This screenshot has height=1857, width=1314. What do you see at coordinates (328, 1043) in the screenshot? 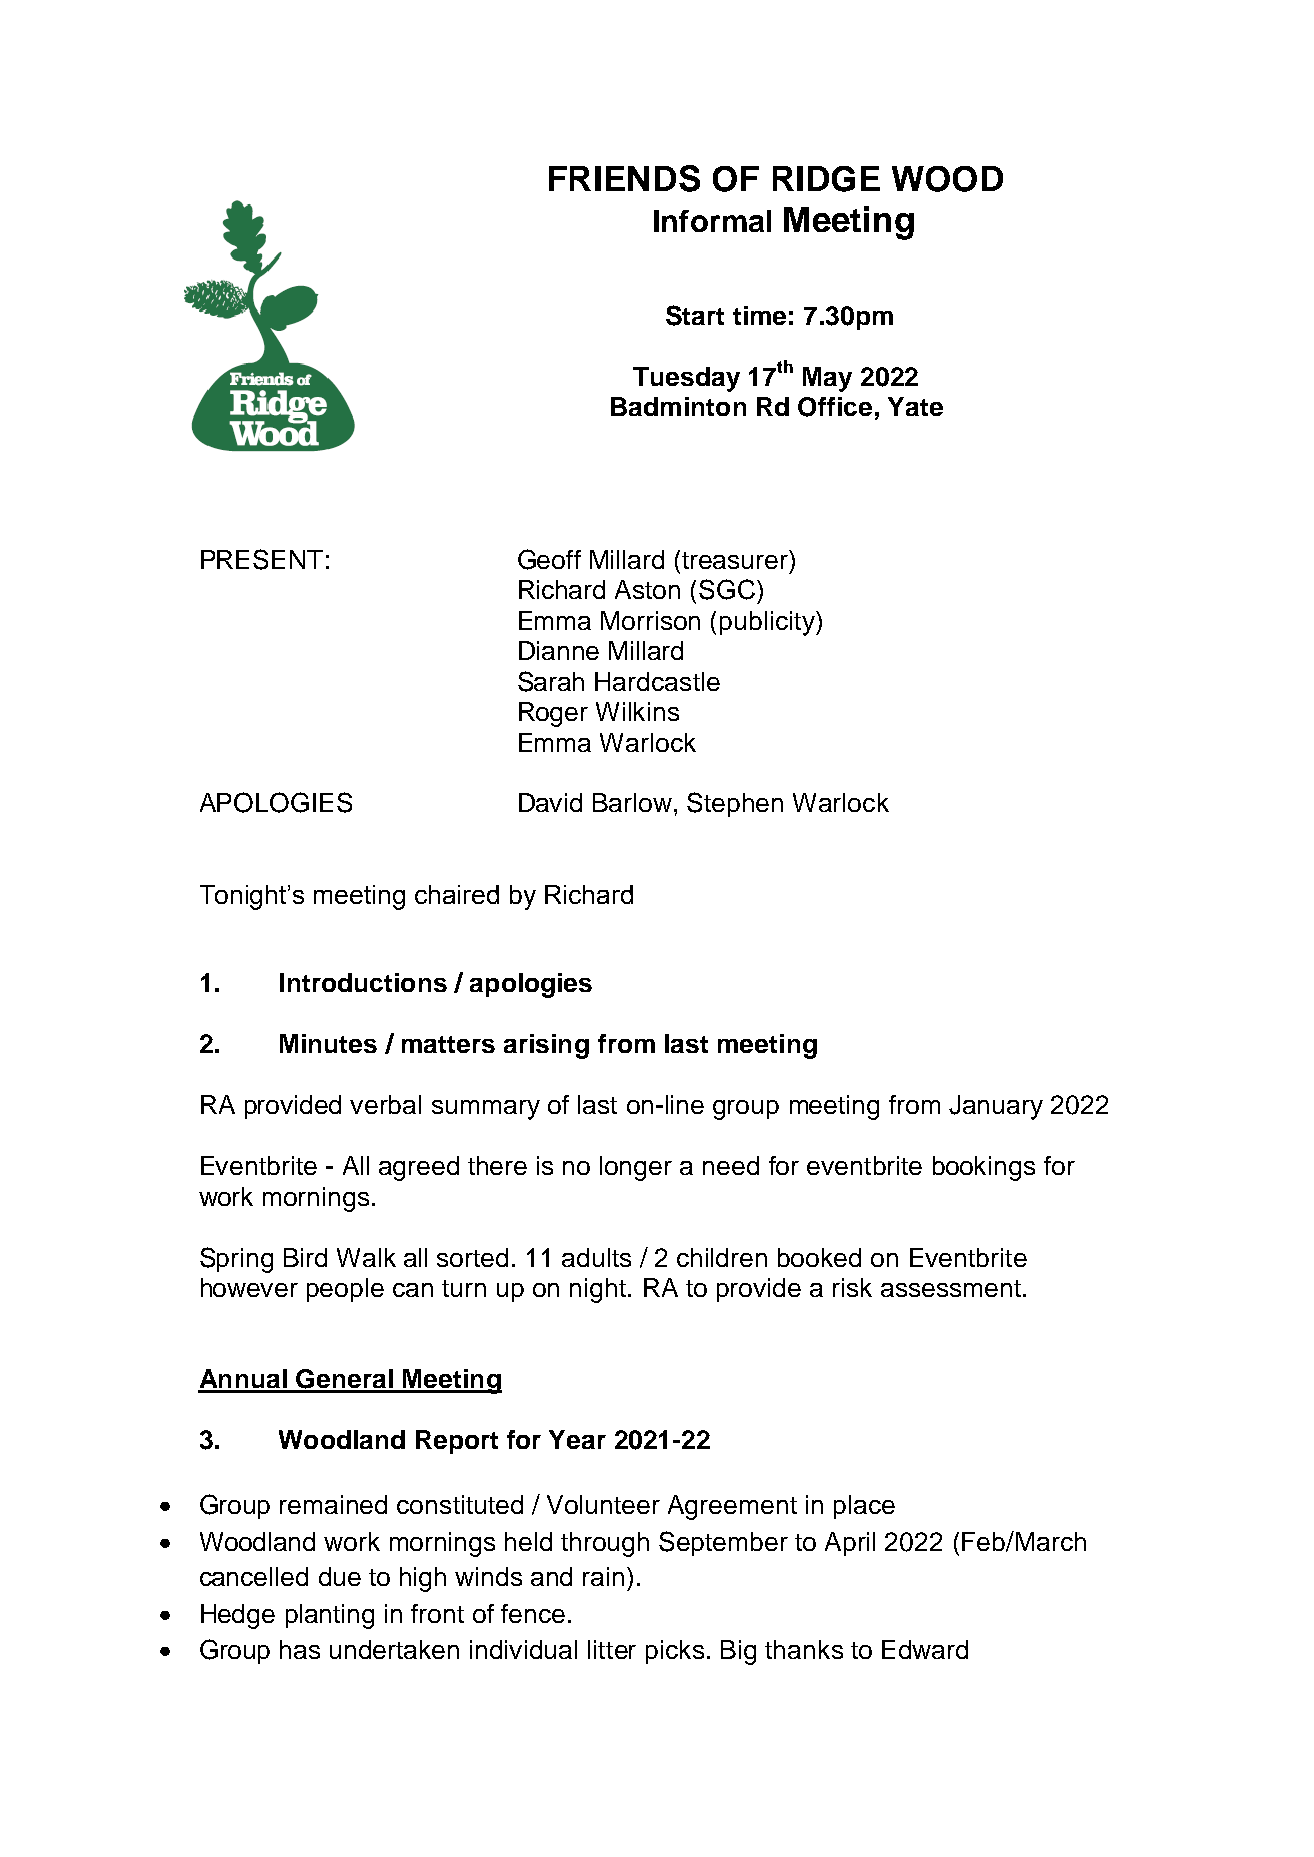
I see `Minutes` at bounding box center [328, 1043].
